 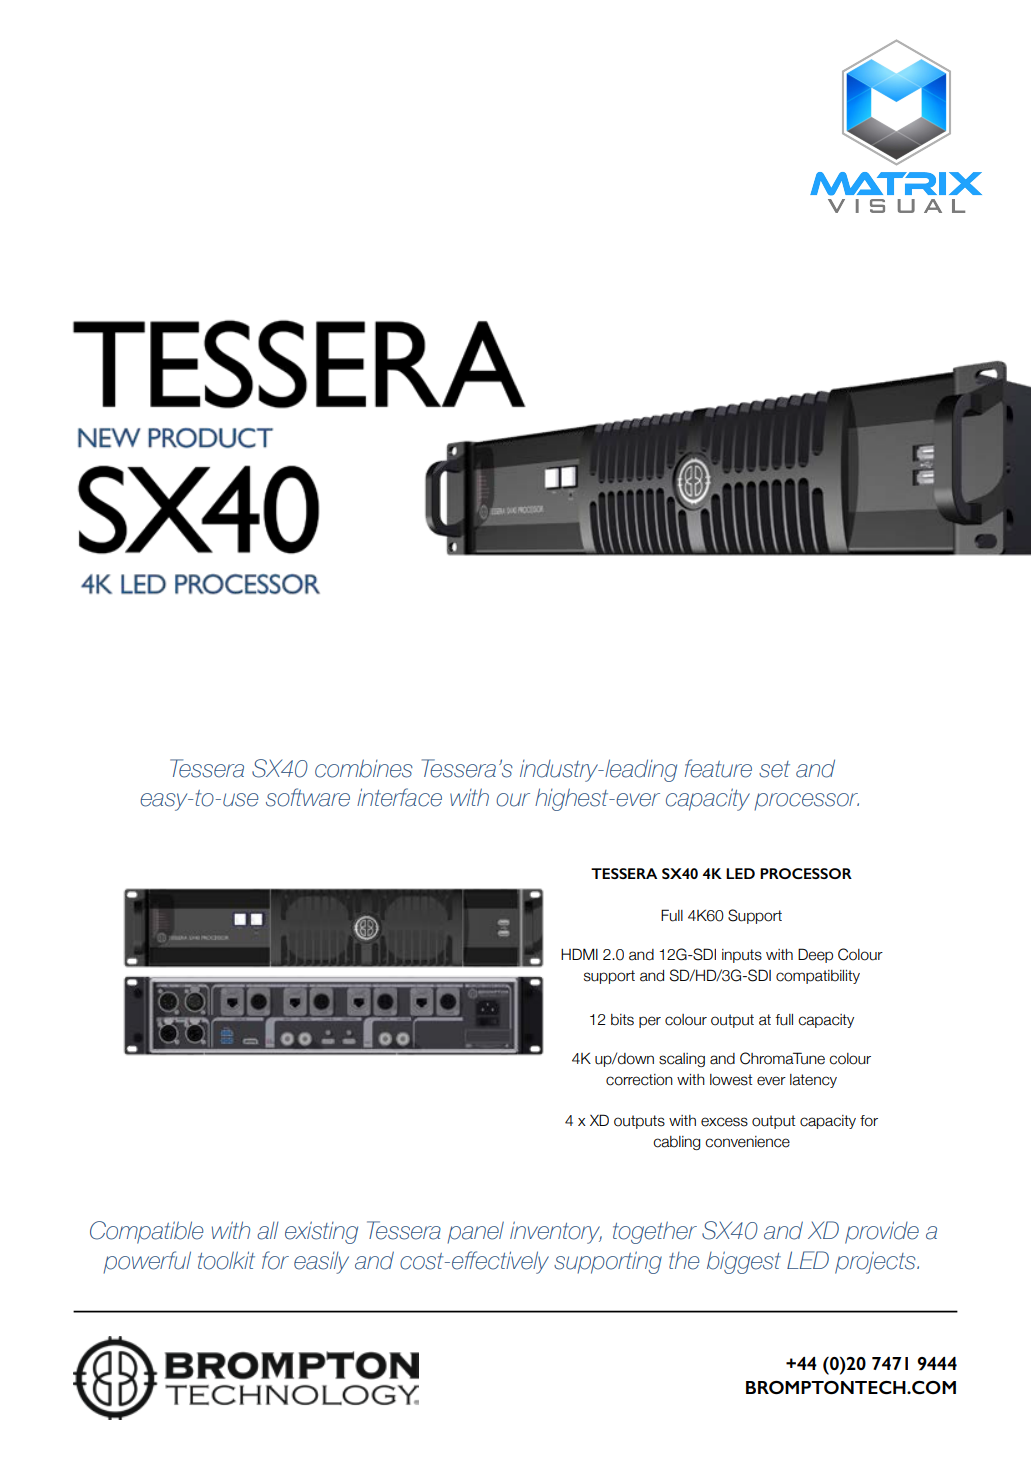 I want to click on panel, so click(x=475, y=1232).
